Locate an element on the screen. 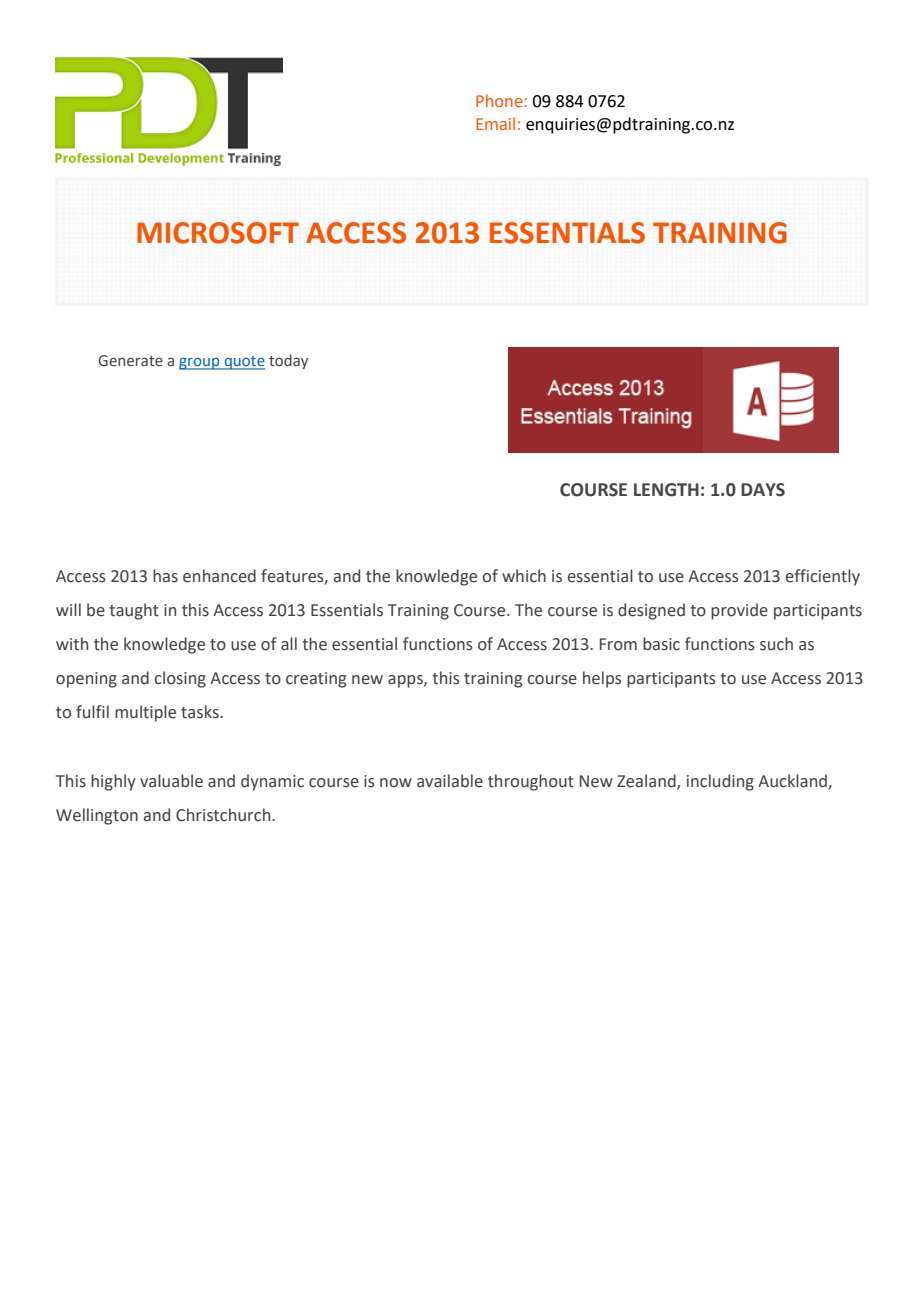 This screenshot has width=924, height=1308. LENGTH is located at coordinates (666, 490).
